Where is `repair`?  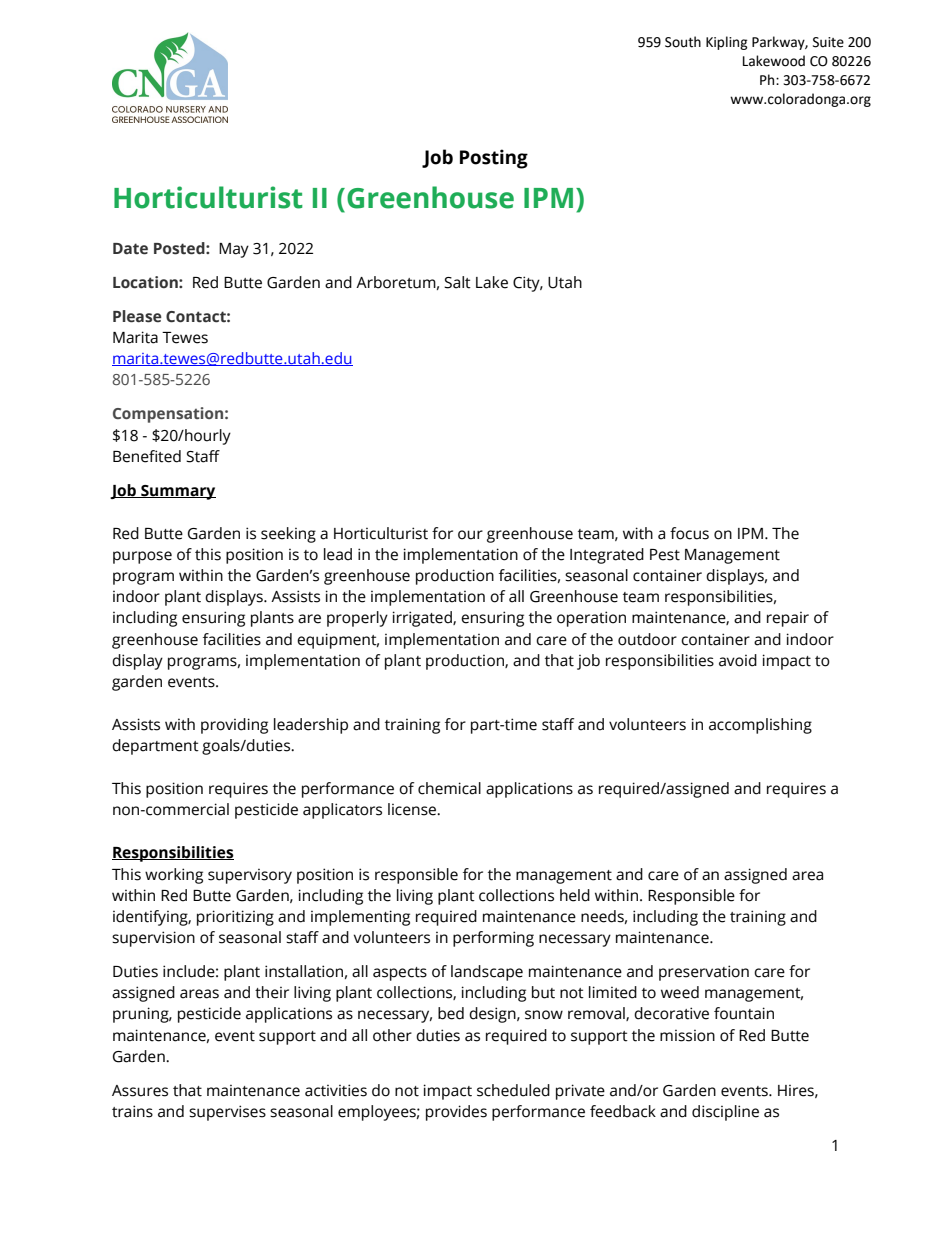
repair is located at coordinates (788, 619).
